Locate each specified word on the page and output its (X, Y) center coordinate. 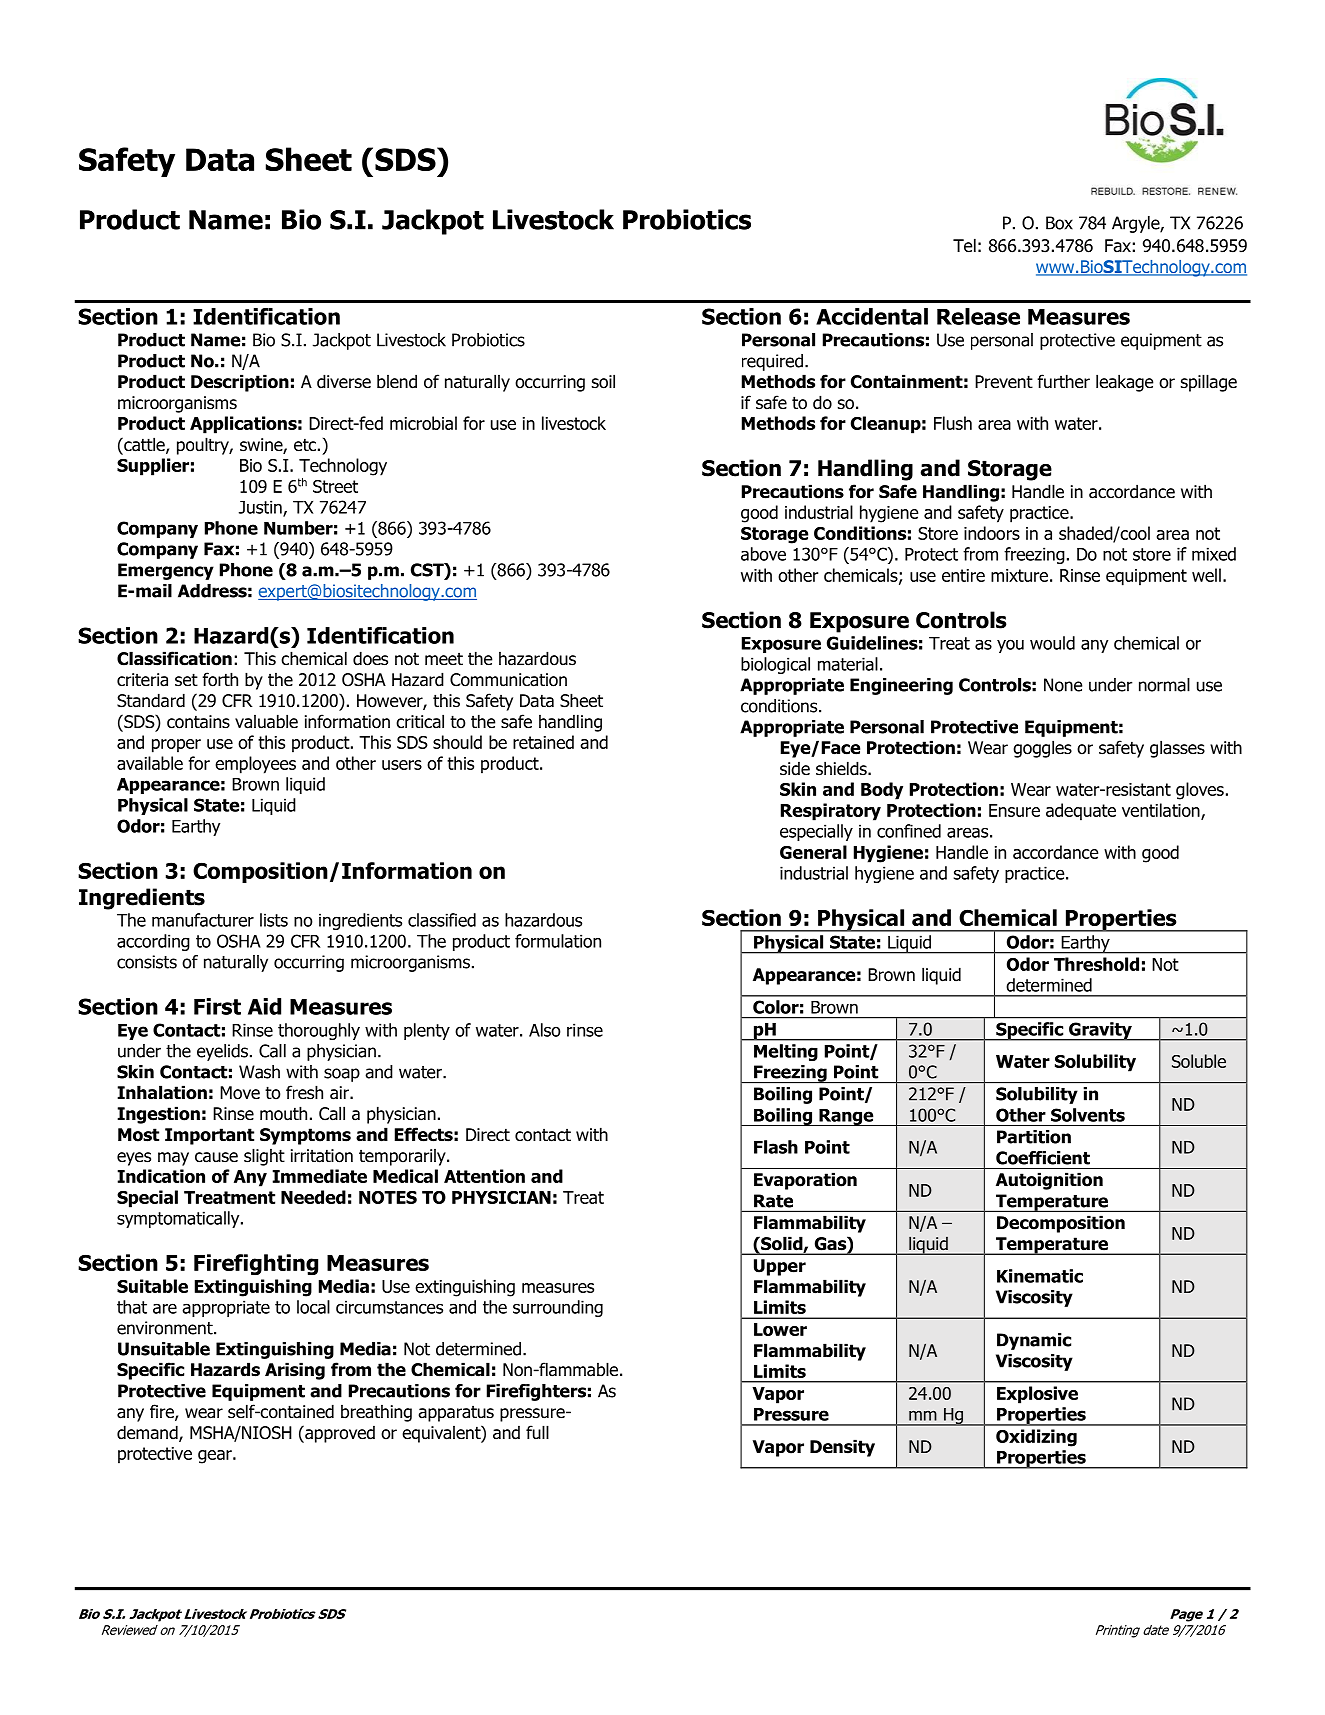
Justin (261, 508)
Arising (295, 1371)
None (1063, 685)
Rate (773, 1201)
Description (240, 383)
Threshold (1096, 964)
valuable (266, 721)
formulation (558, 941)
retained (543, 742)
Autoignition (1049, 1181)
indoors (992, 533)
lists (274, 920)
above (763, 554)
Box (1059, 223)
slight (264, 1157)
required (772, 362)
